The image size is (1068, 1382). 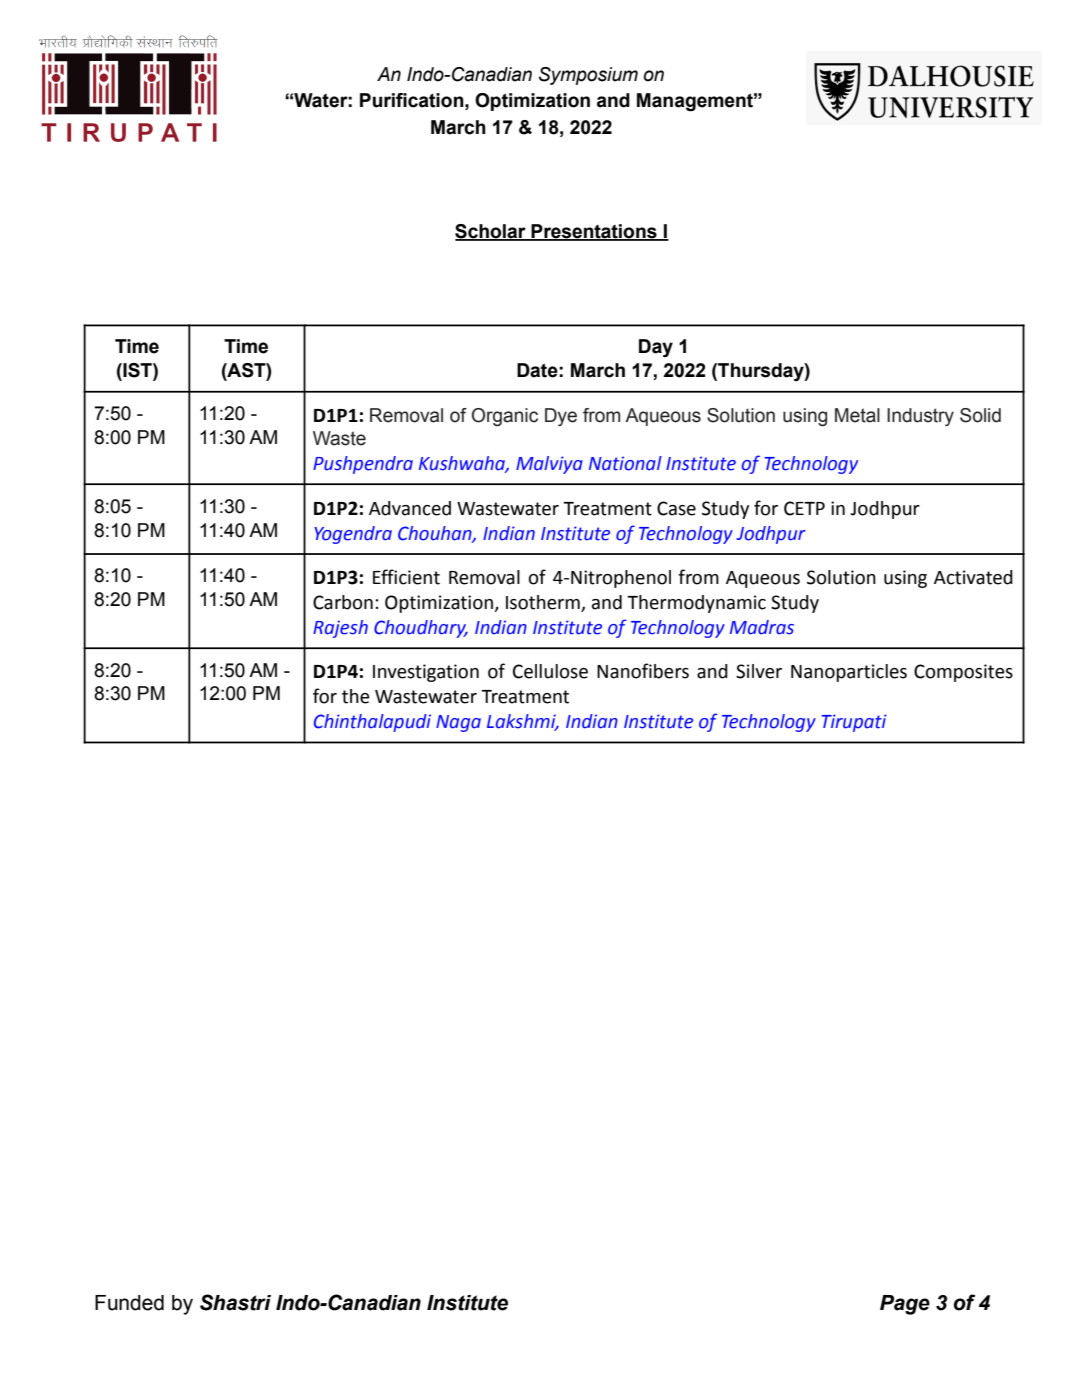 What do you see at coordinates (905, 1305) in the document?
I see `Page` at bounding box center [905, 1305].
